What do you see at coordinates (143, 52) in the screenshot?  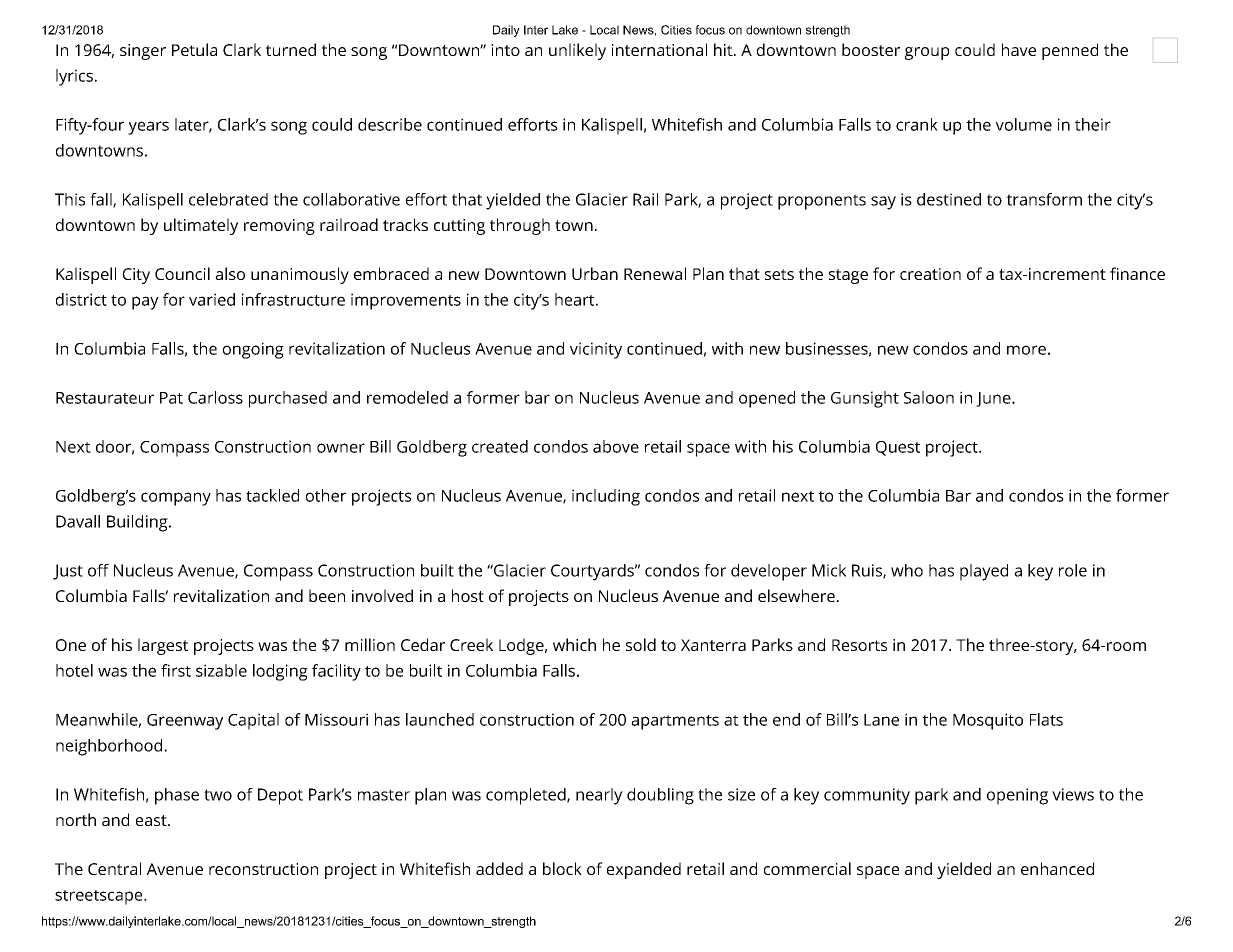 I see `singer` at bounding box center [143, 52].
